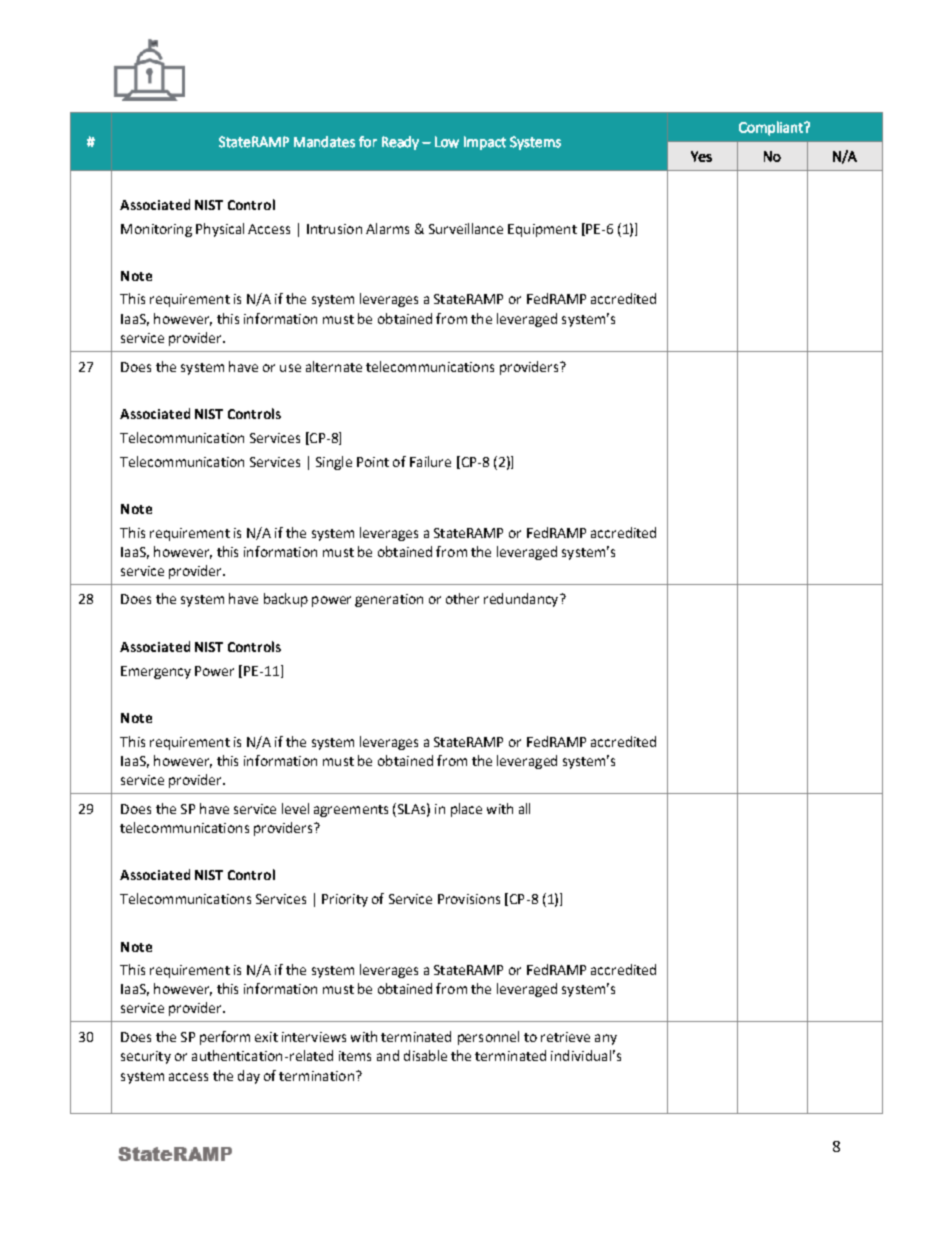  I want to click on Low, so click(447, 142).
